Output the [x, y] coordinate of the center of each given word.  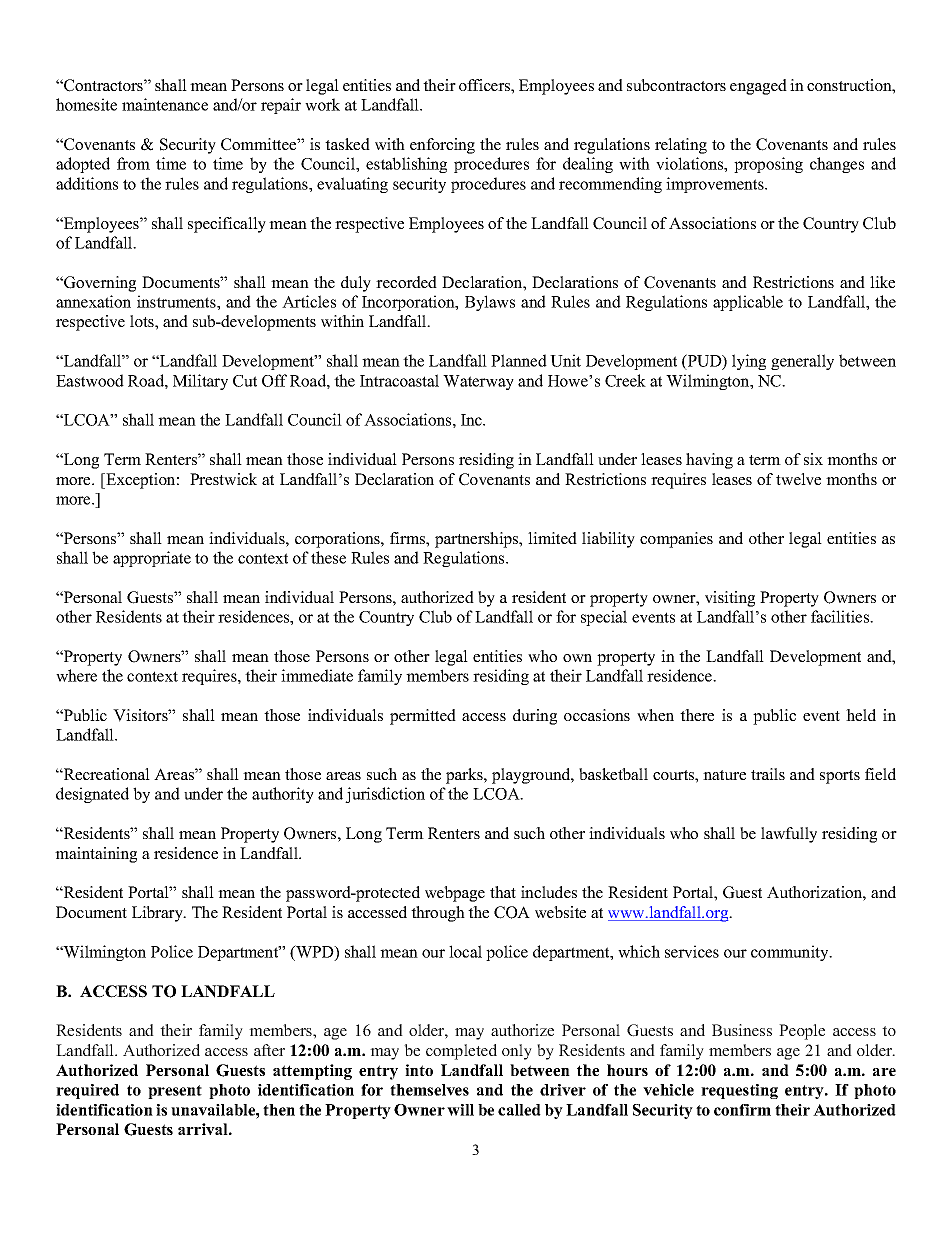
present [175, 1092]
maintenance [165, 104]
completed [461, 1052]
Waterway [478, 382]
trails [768, 774]
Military [200, 382]
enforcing [442, 146]
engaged [758, 87]
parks [465, 776]
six [813, 459]
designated [92, 795]
